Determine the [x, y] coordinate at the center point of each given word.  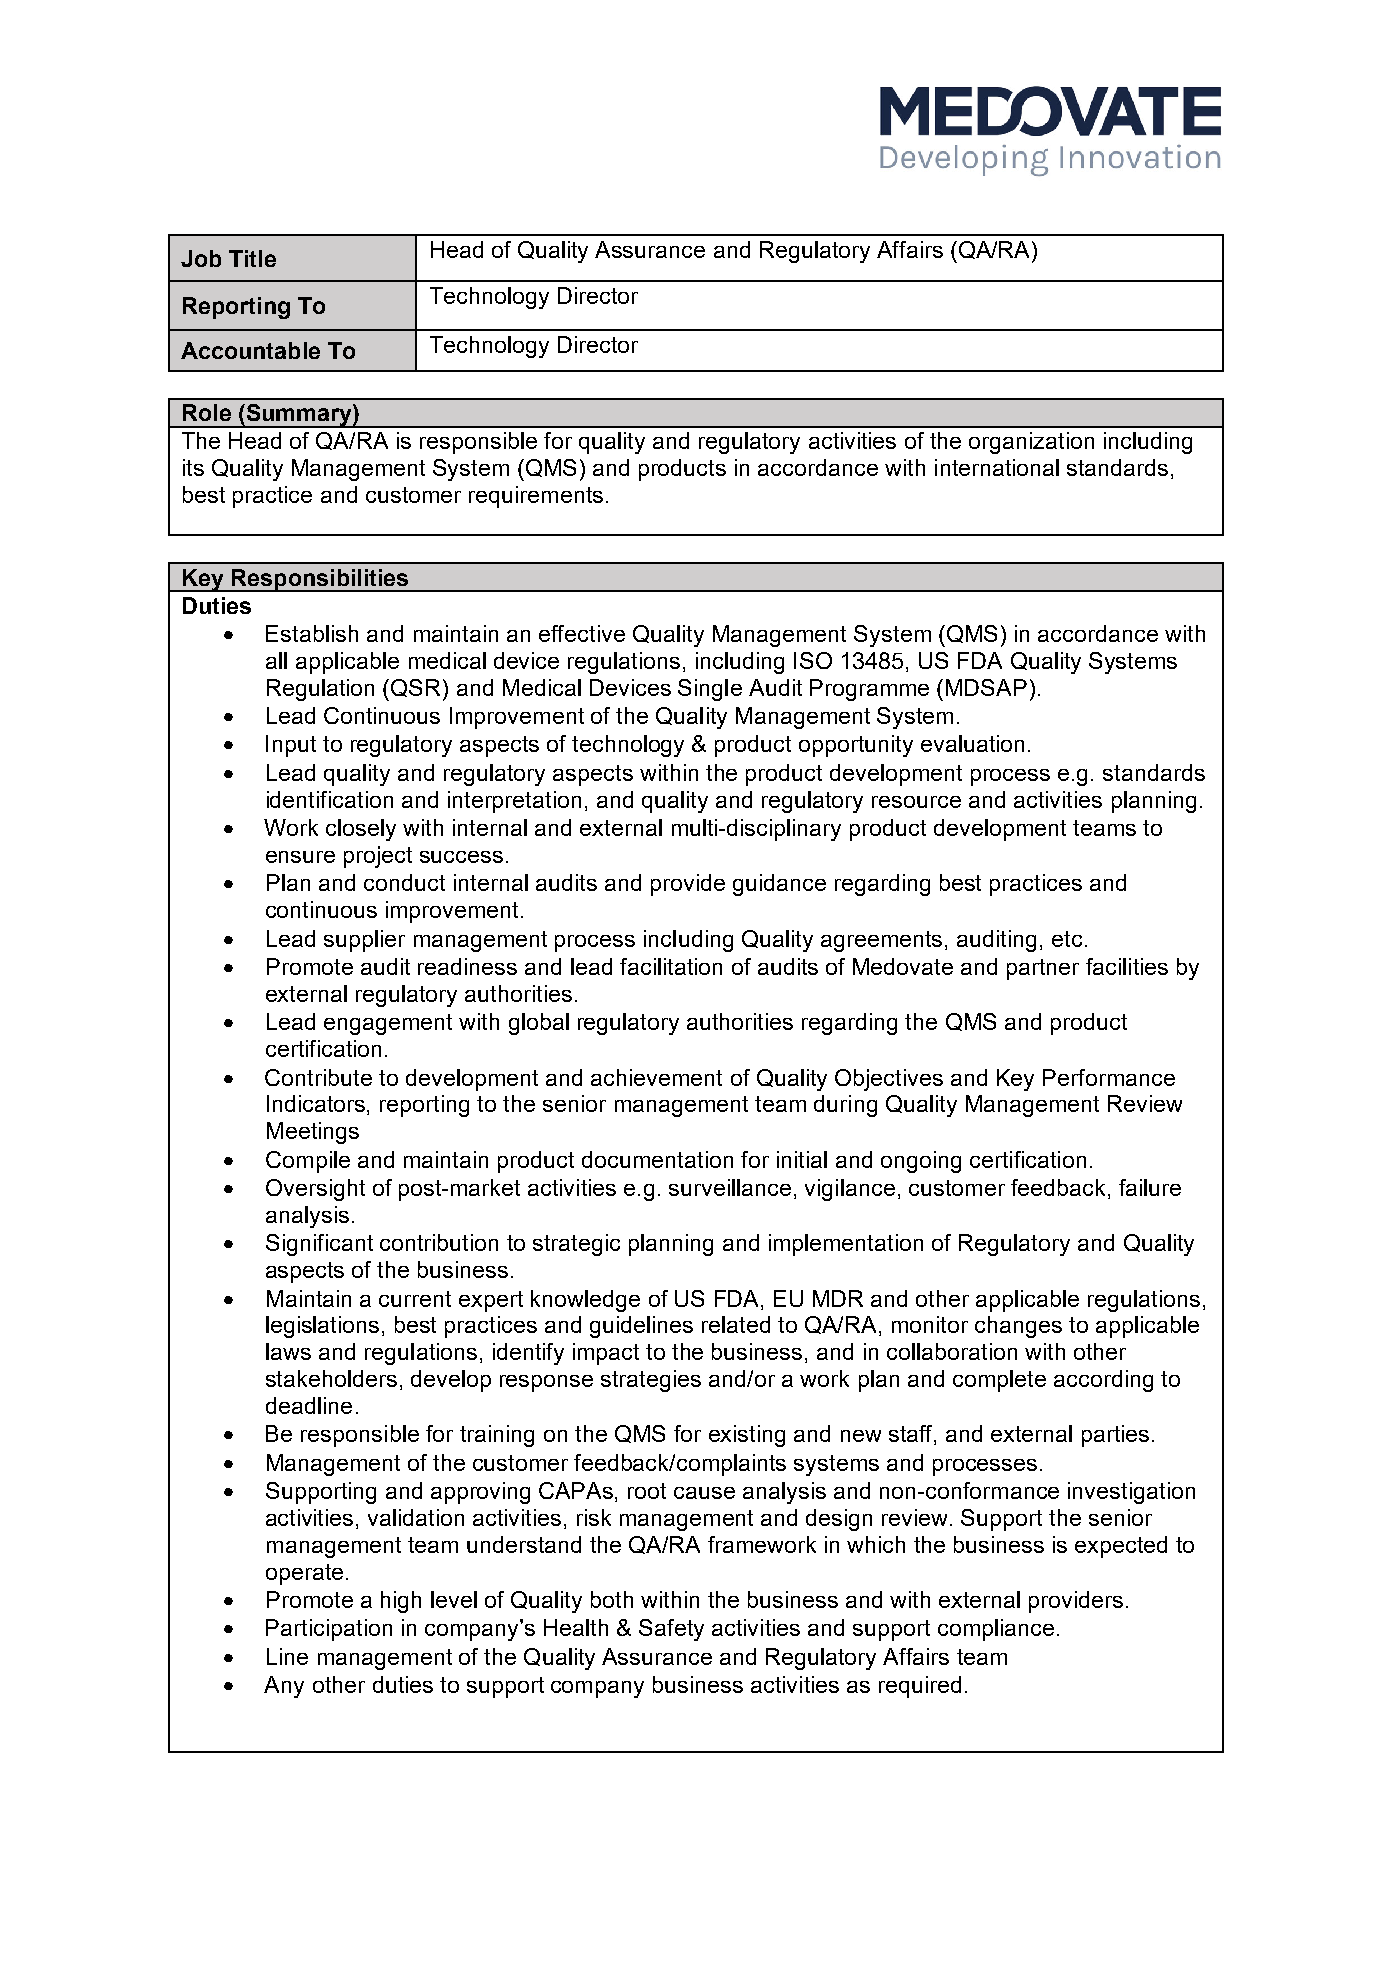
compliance [996, 1630]
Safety [671, 1630]
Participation [329, 1630]
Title [252, 258]
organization [1031, 443]
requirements [536, 497]
